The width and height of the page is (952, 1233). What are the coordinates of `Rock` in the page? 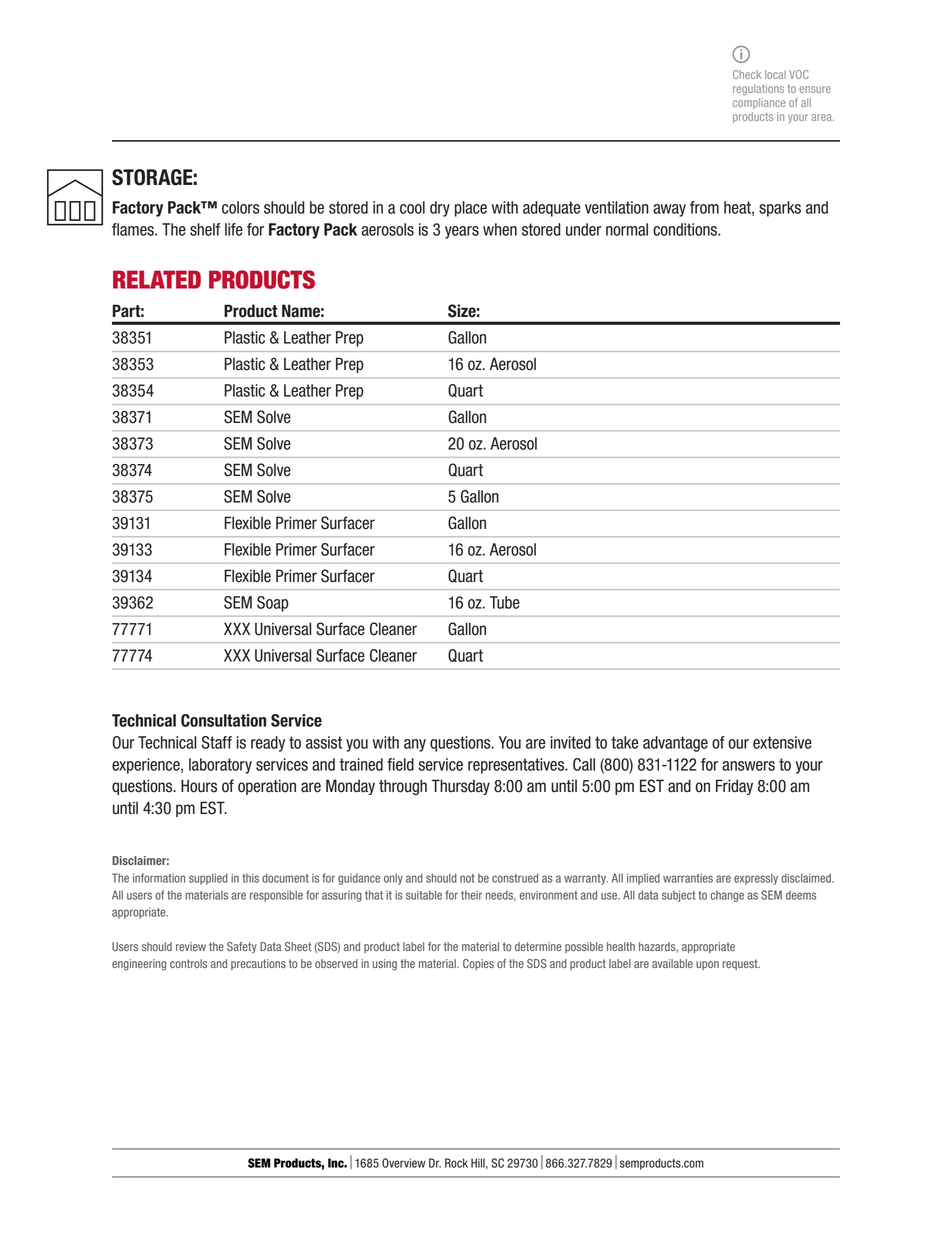 It's located at (456, 1163).
